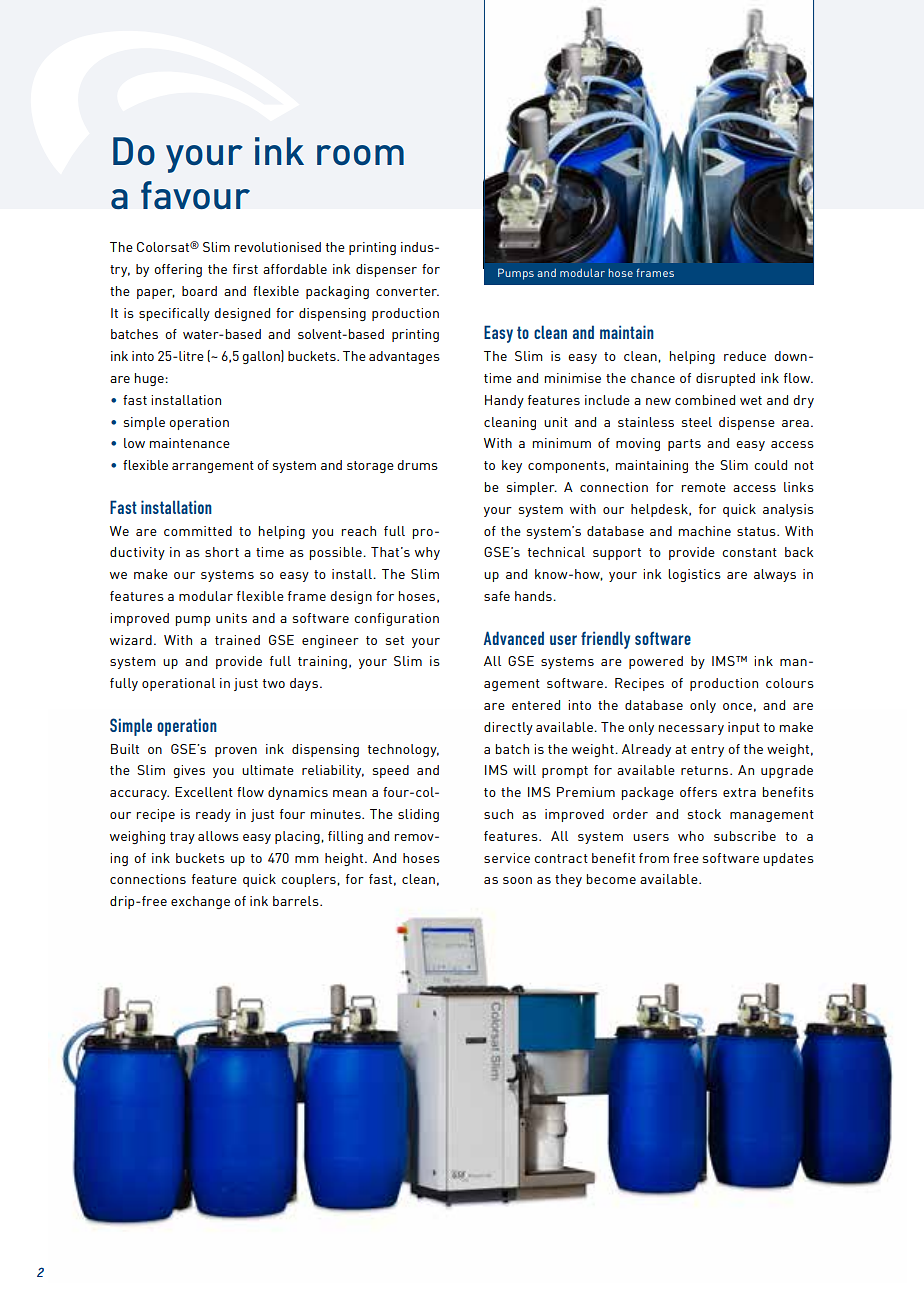 This screenshot has height=1308, width=924. I want to click on room, so click(360, 155).
